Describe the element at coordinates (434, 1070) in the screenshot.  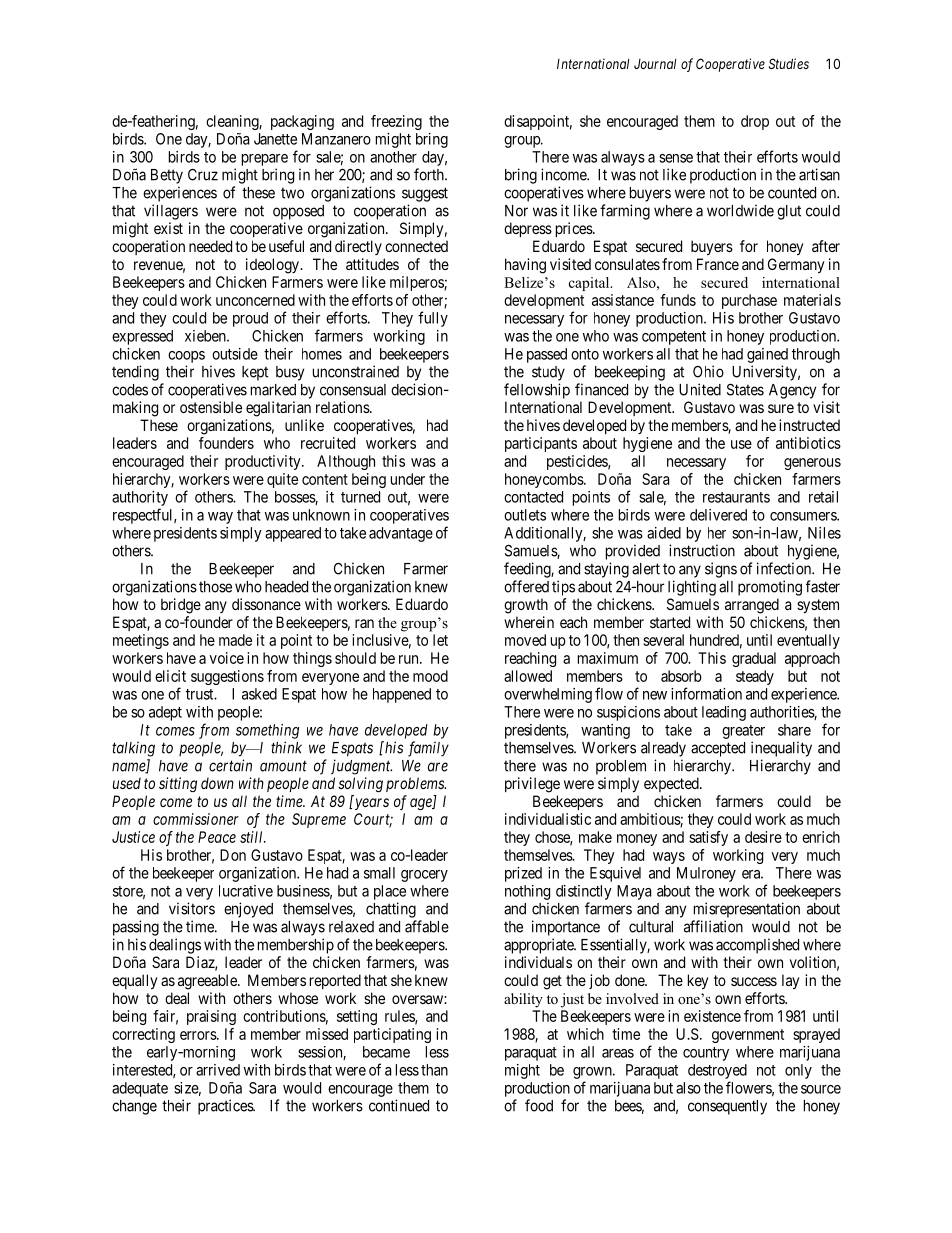
I see `than` at that location.
